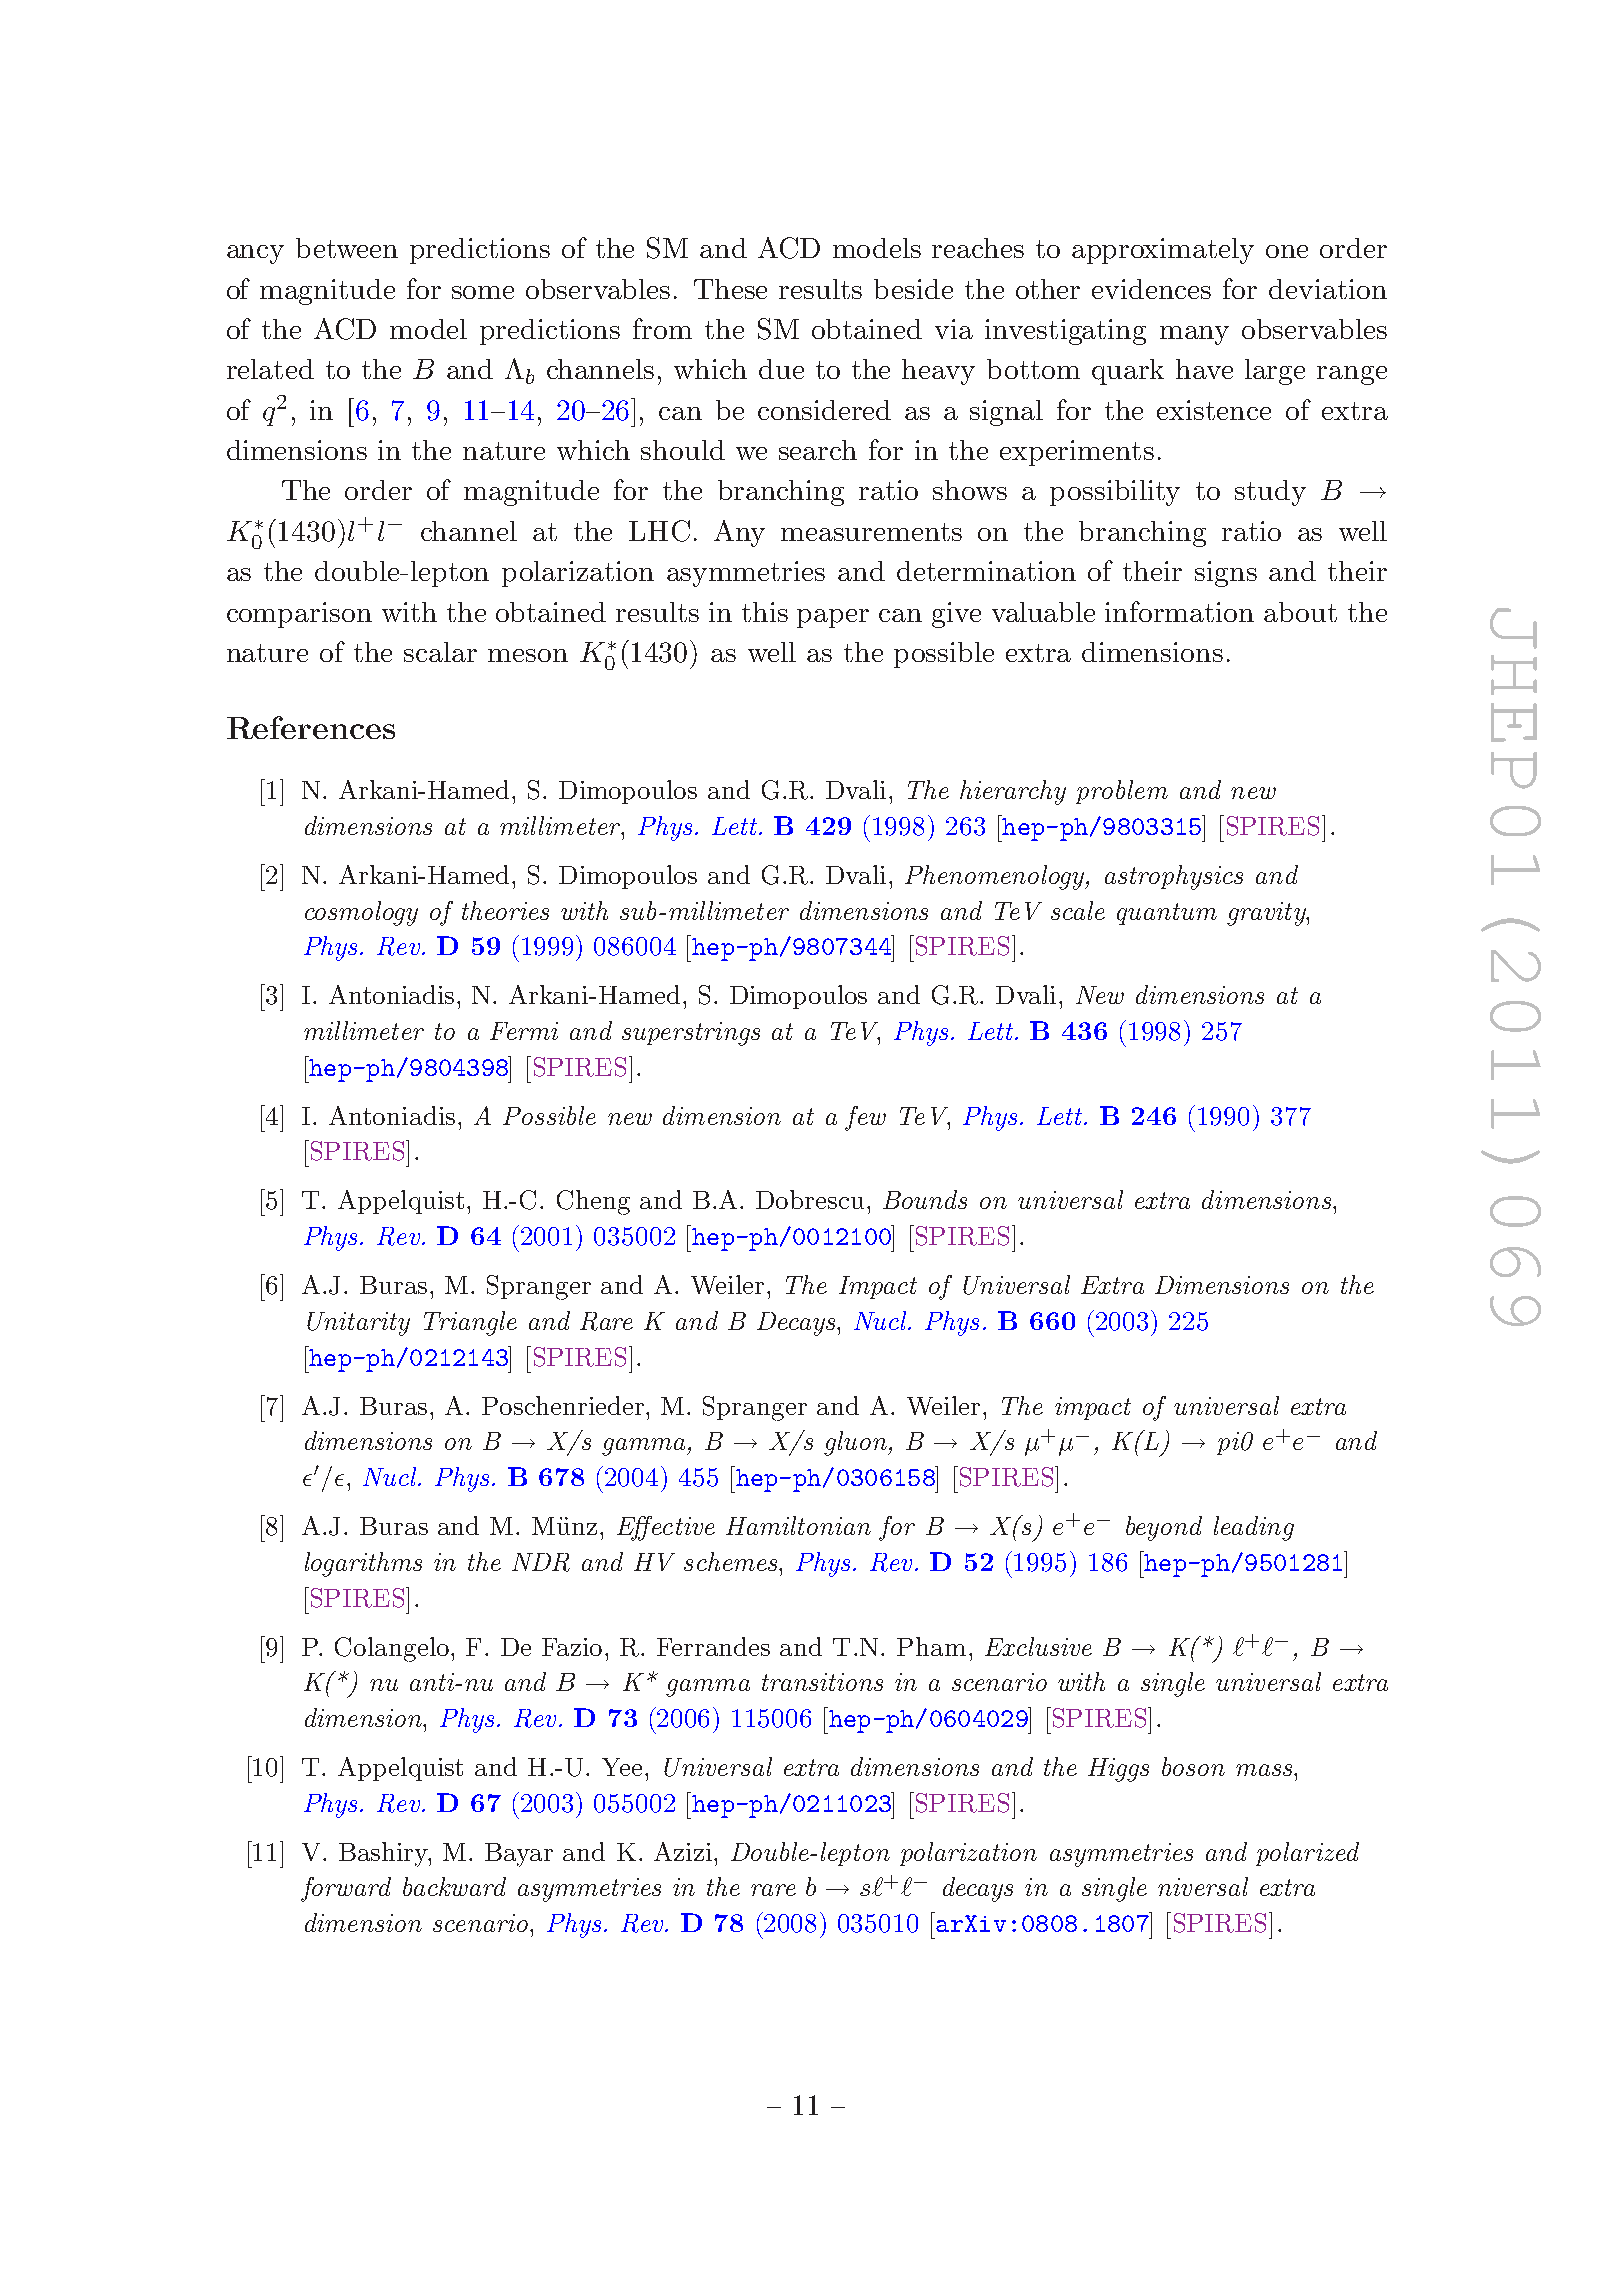 The image size is (1613, 2282). Describe the element at coordinates (347, 248) in the document. I see `between` at that location.
